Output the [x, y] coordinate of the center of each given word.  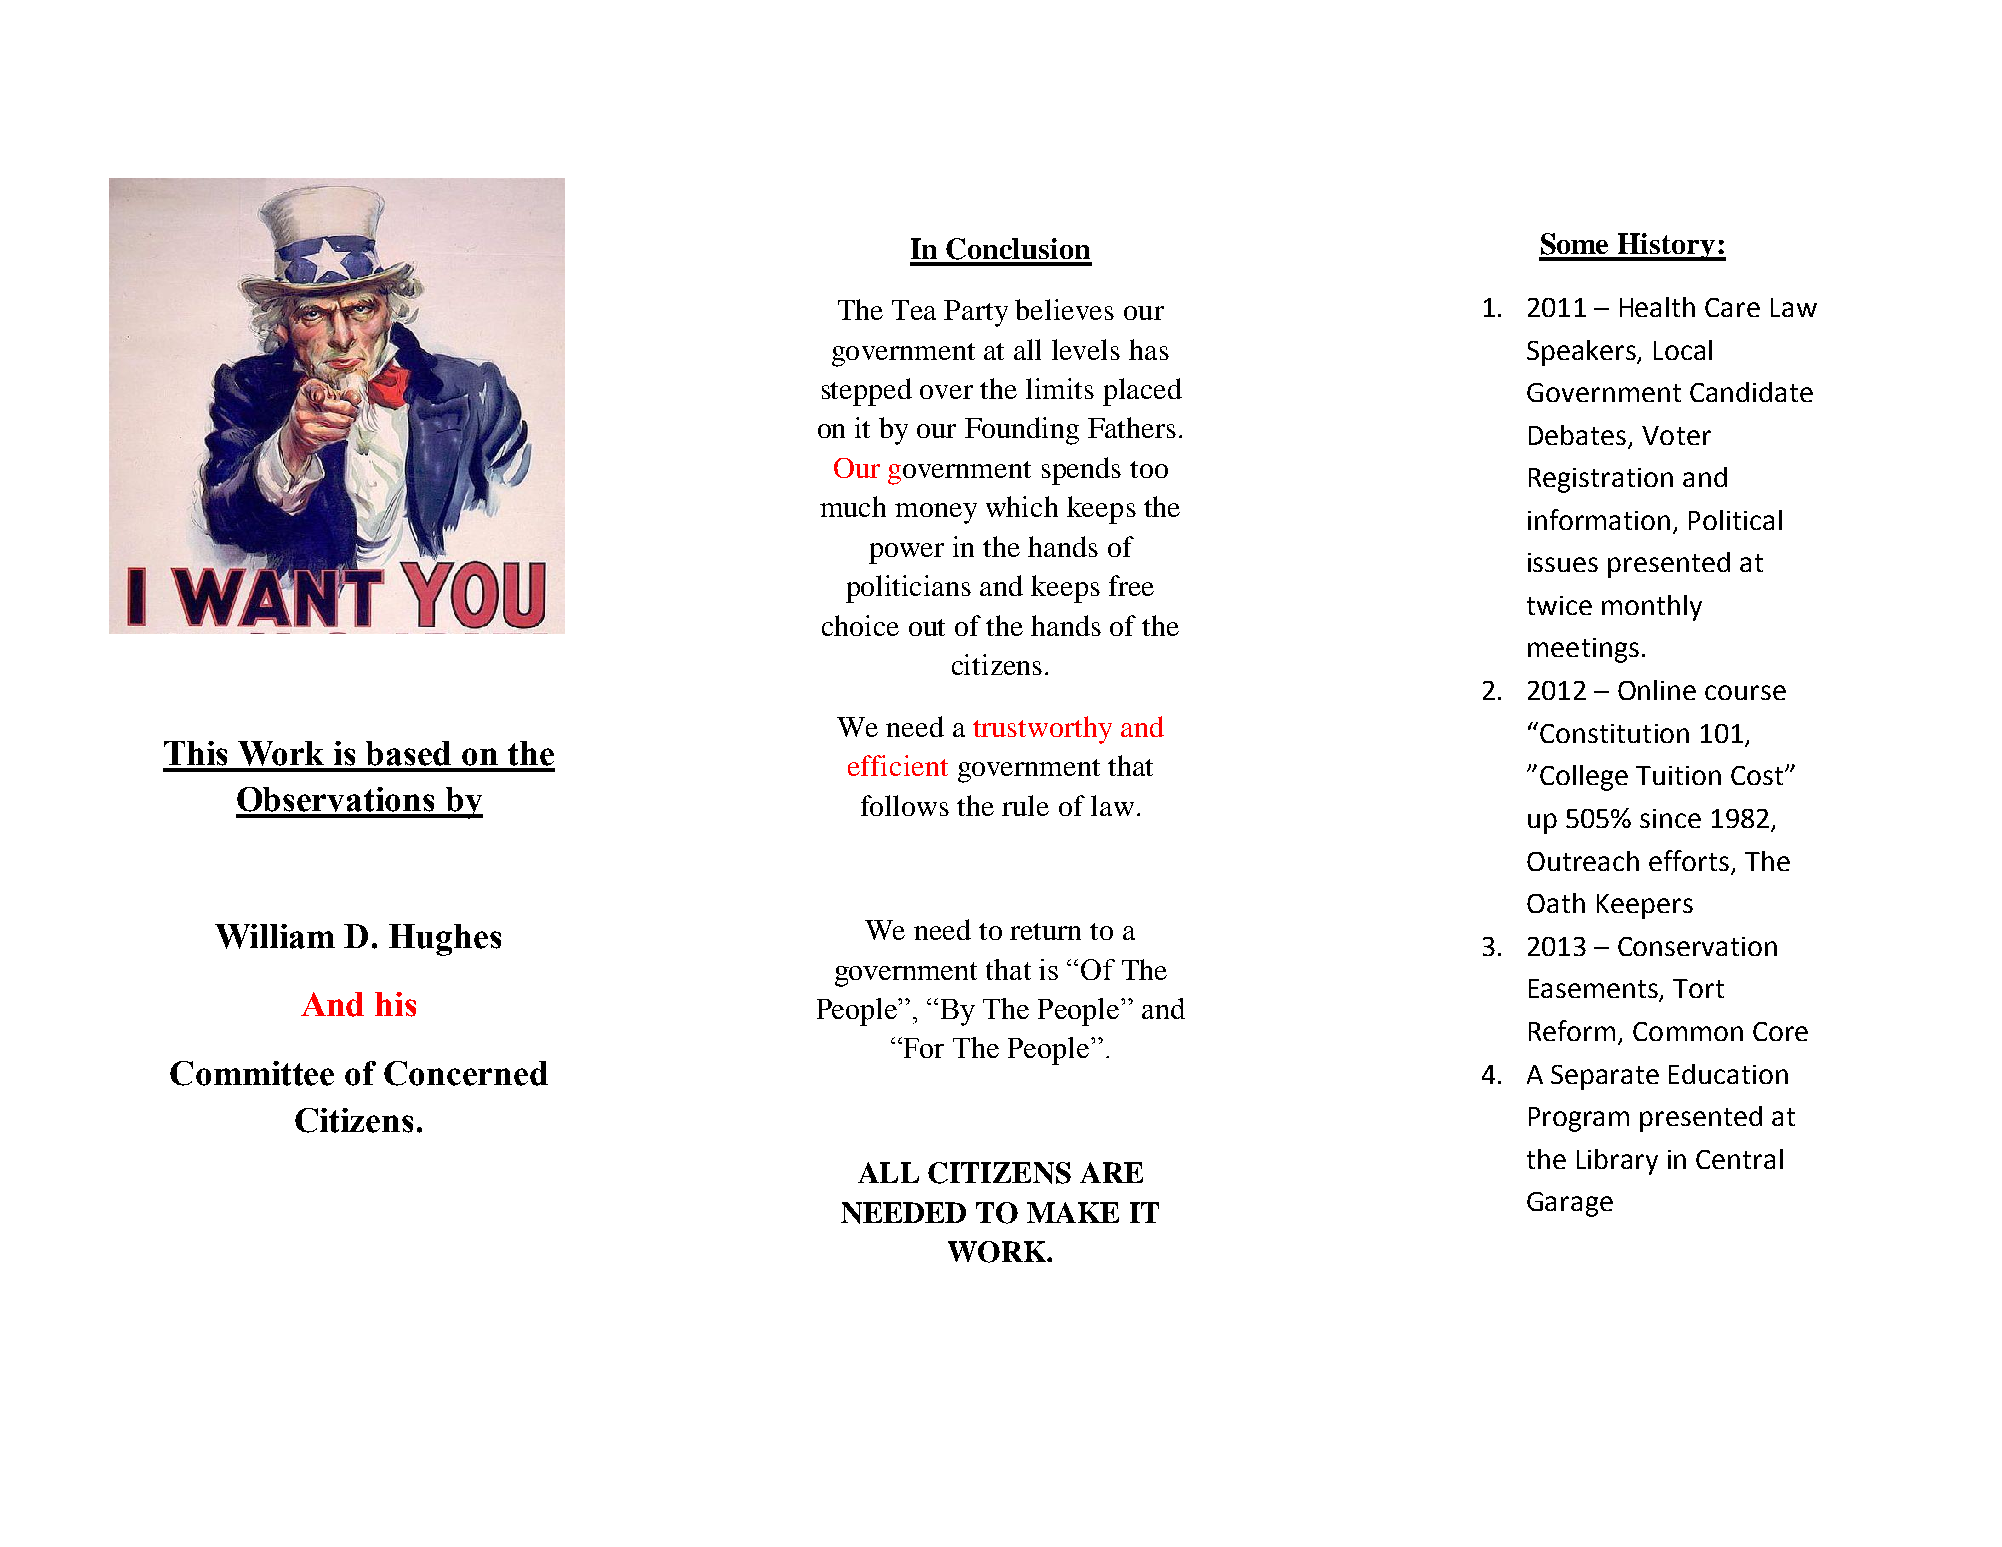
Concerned [466, 1073]
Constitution [1614, 733]
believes [1064, 309]
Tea [914, 310]
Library [1617, 1162]
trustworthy [1042, 730]
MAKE [1073, 1212]
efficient [898, 765]
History [1666, 247]
